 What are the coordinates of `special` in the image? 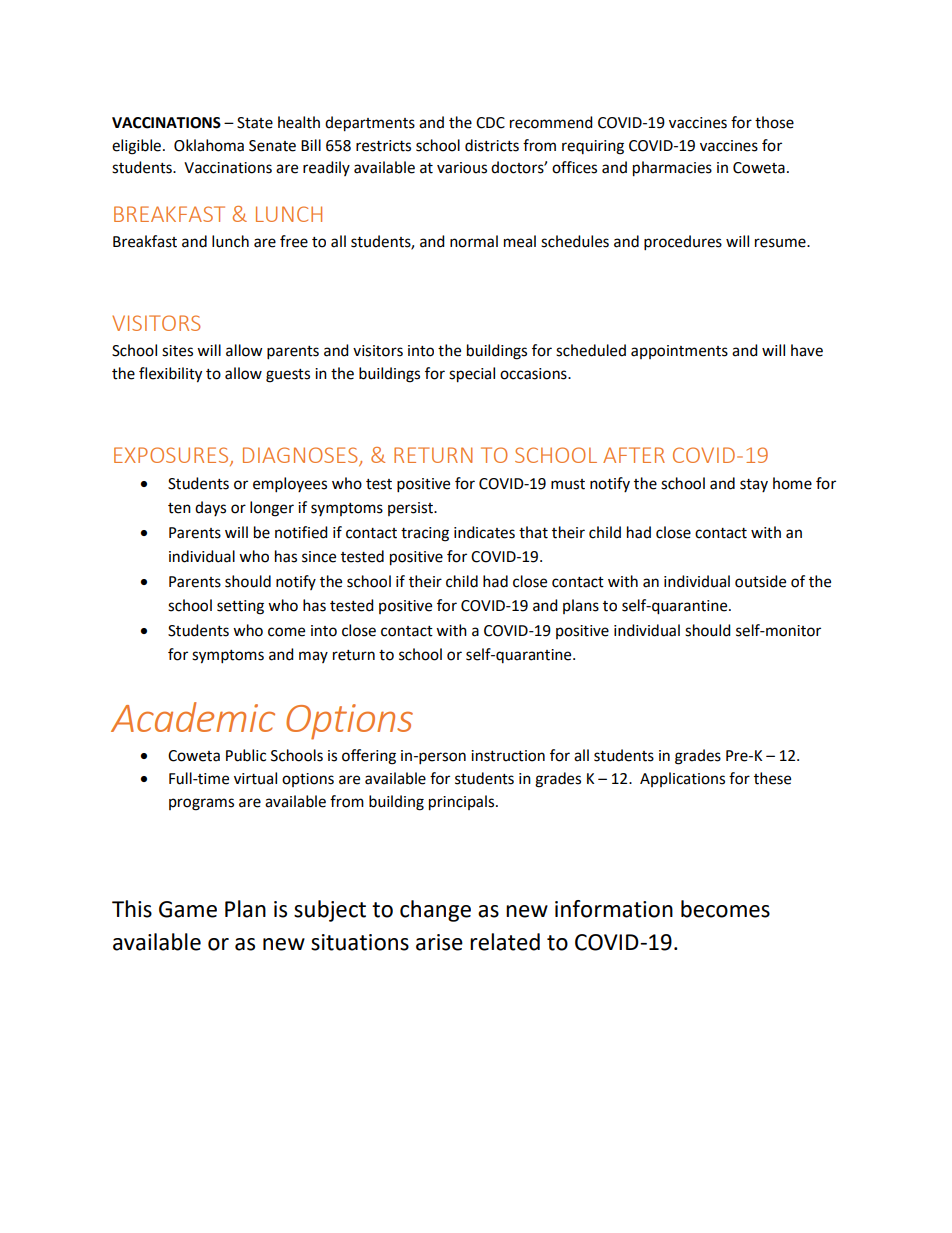 It's located at (472, 375).
